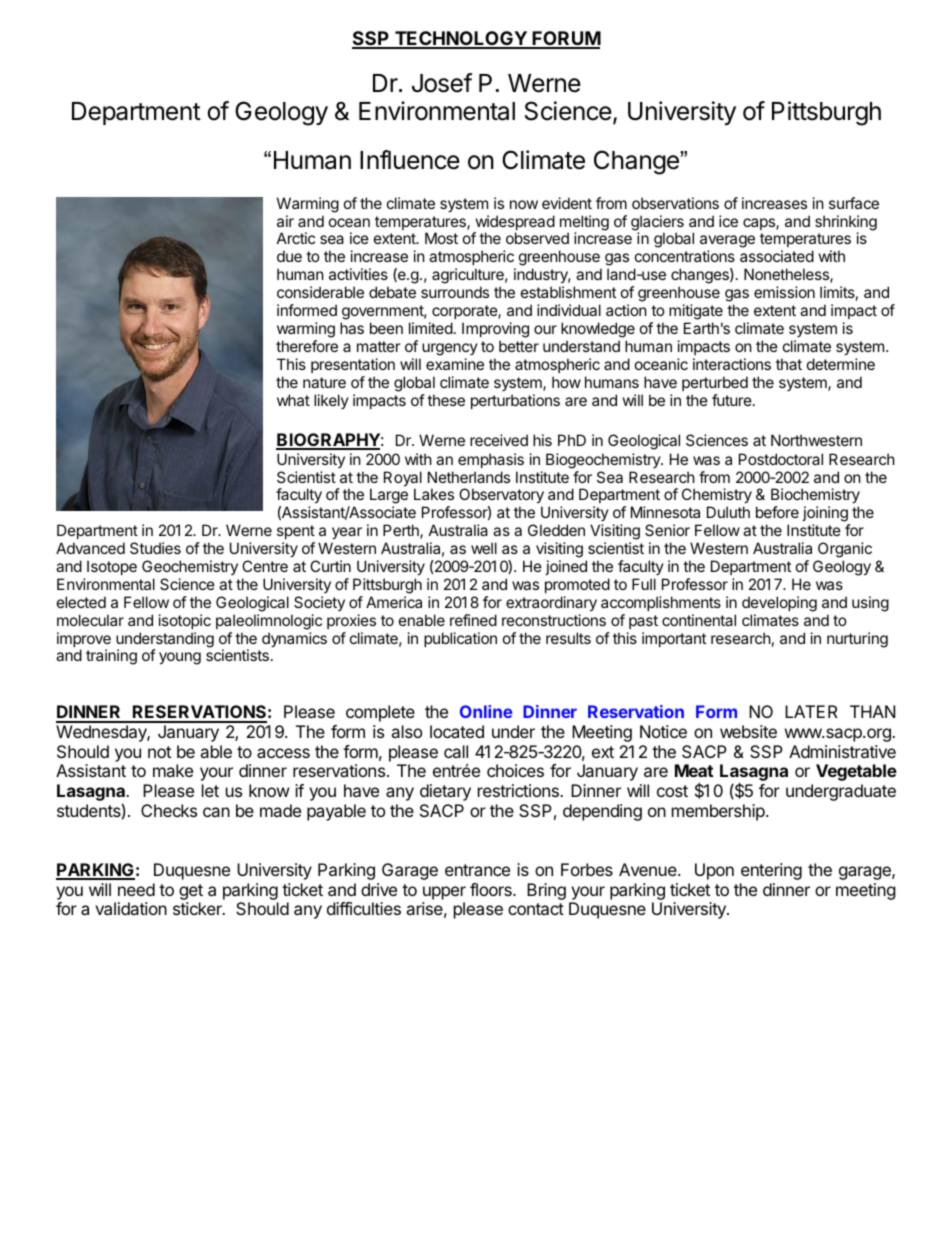  I want to click on surface, so click(854, 203).
